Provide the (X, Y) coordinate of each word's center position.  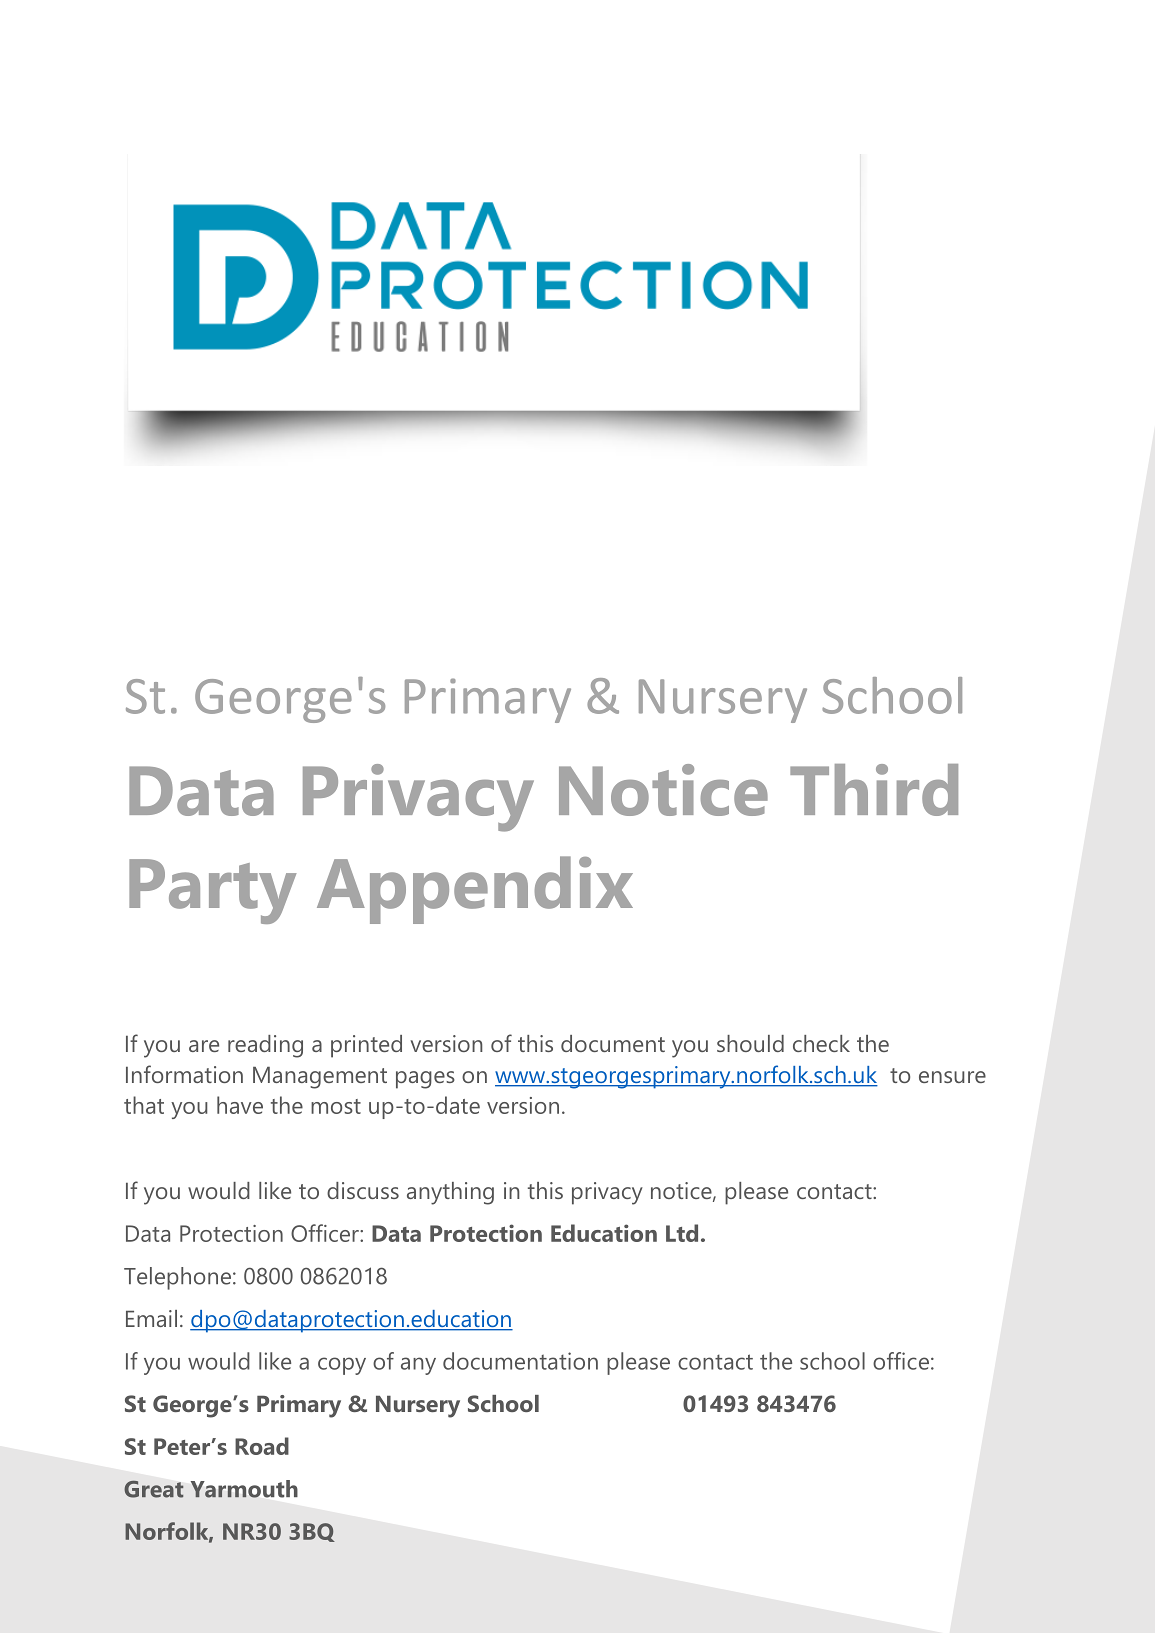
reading (265, 1046)
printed (366, 1046)
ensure (952, 1077)
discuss (363, 1190)
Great (153, 1489)
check (821, 1043)
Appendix (475, 890)
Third (874, 790)
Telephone (177, 1278)
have (240, 1105)
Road (262, 1446)
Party (213, 891)
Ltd (682, 1233)
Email (151, 1318)
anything (450, 1193)
